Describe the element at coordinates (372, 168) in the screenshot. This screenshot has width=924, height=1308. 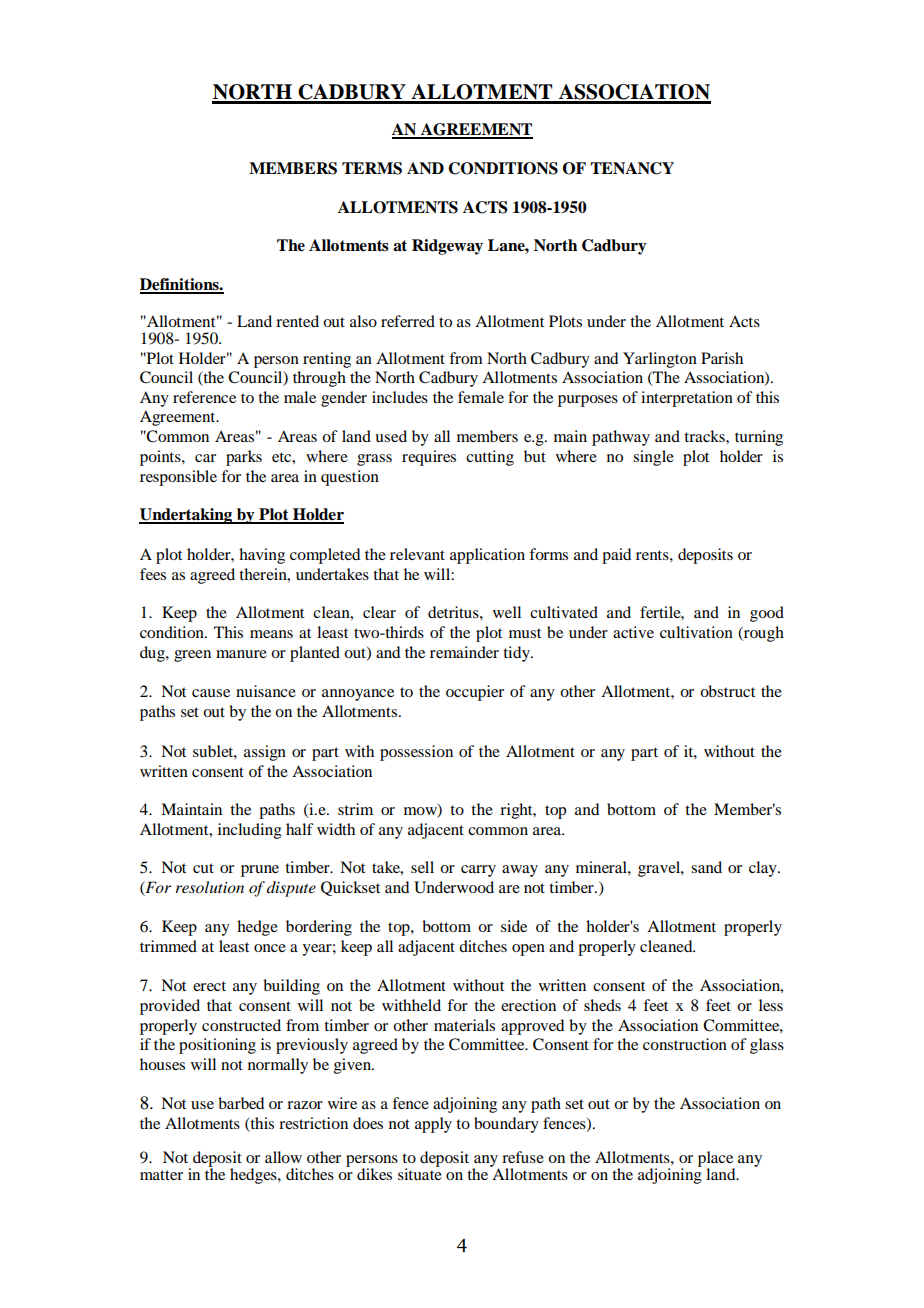
I see `TERMS` at that location.
